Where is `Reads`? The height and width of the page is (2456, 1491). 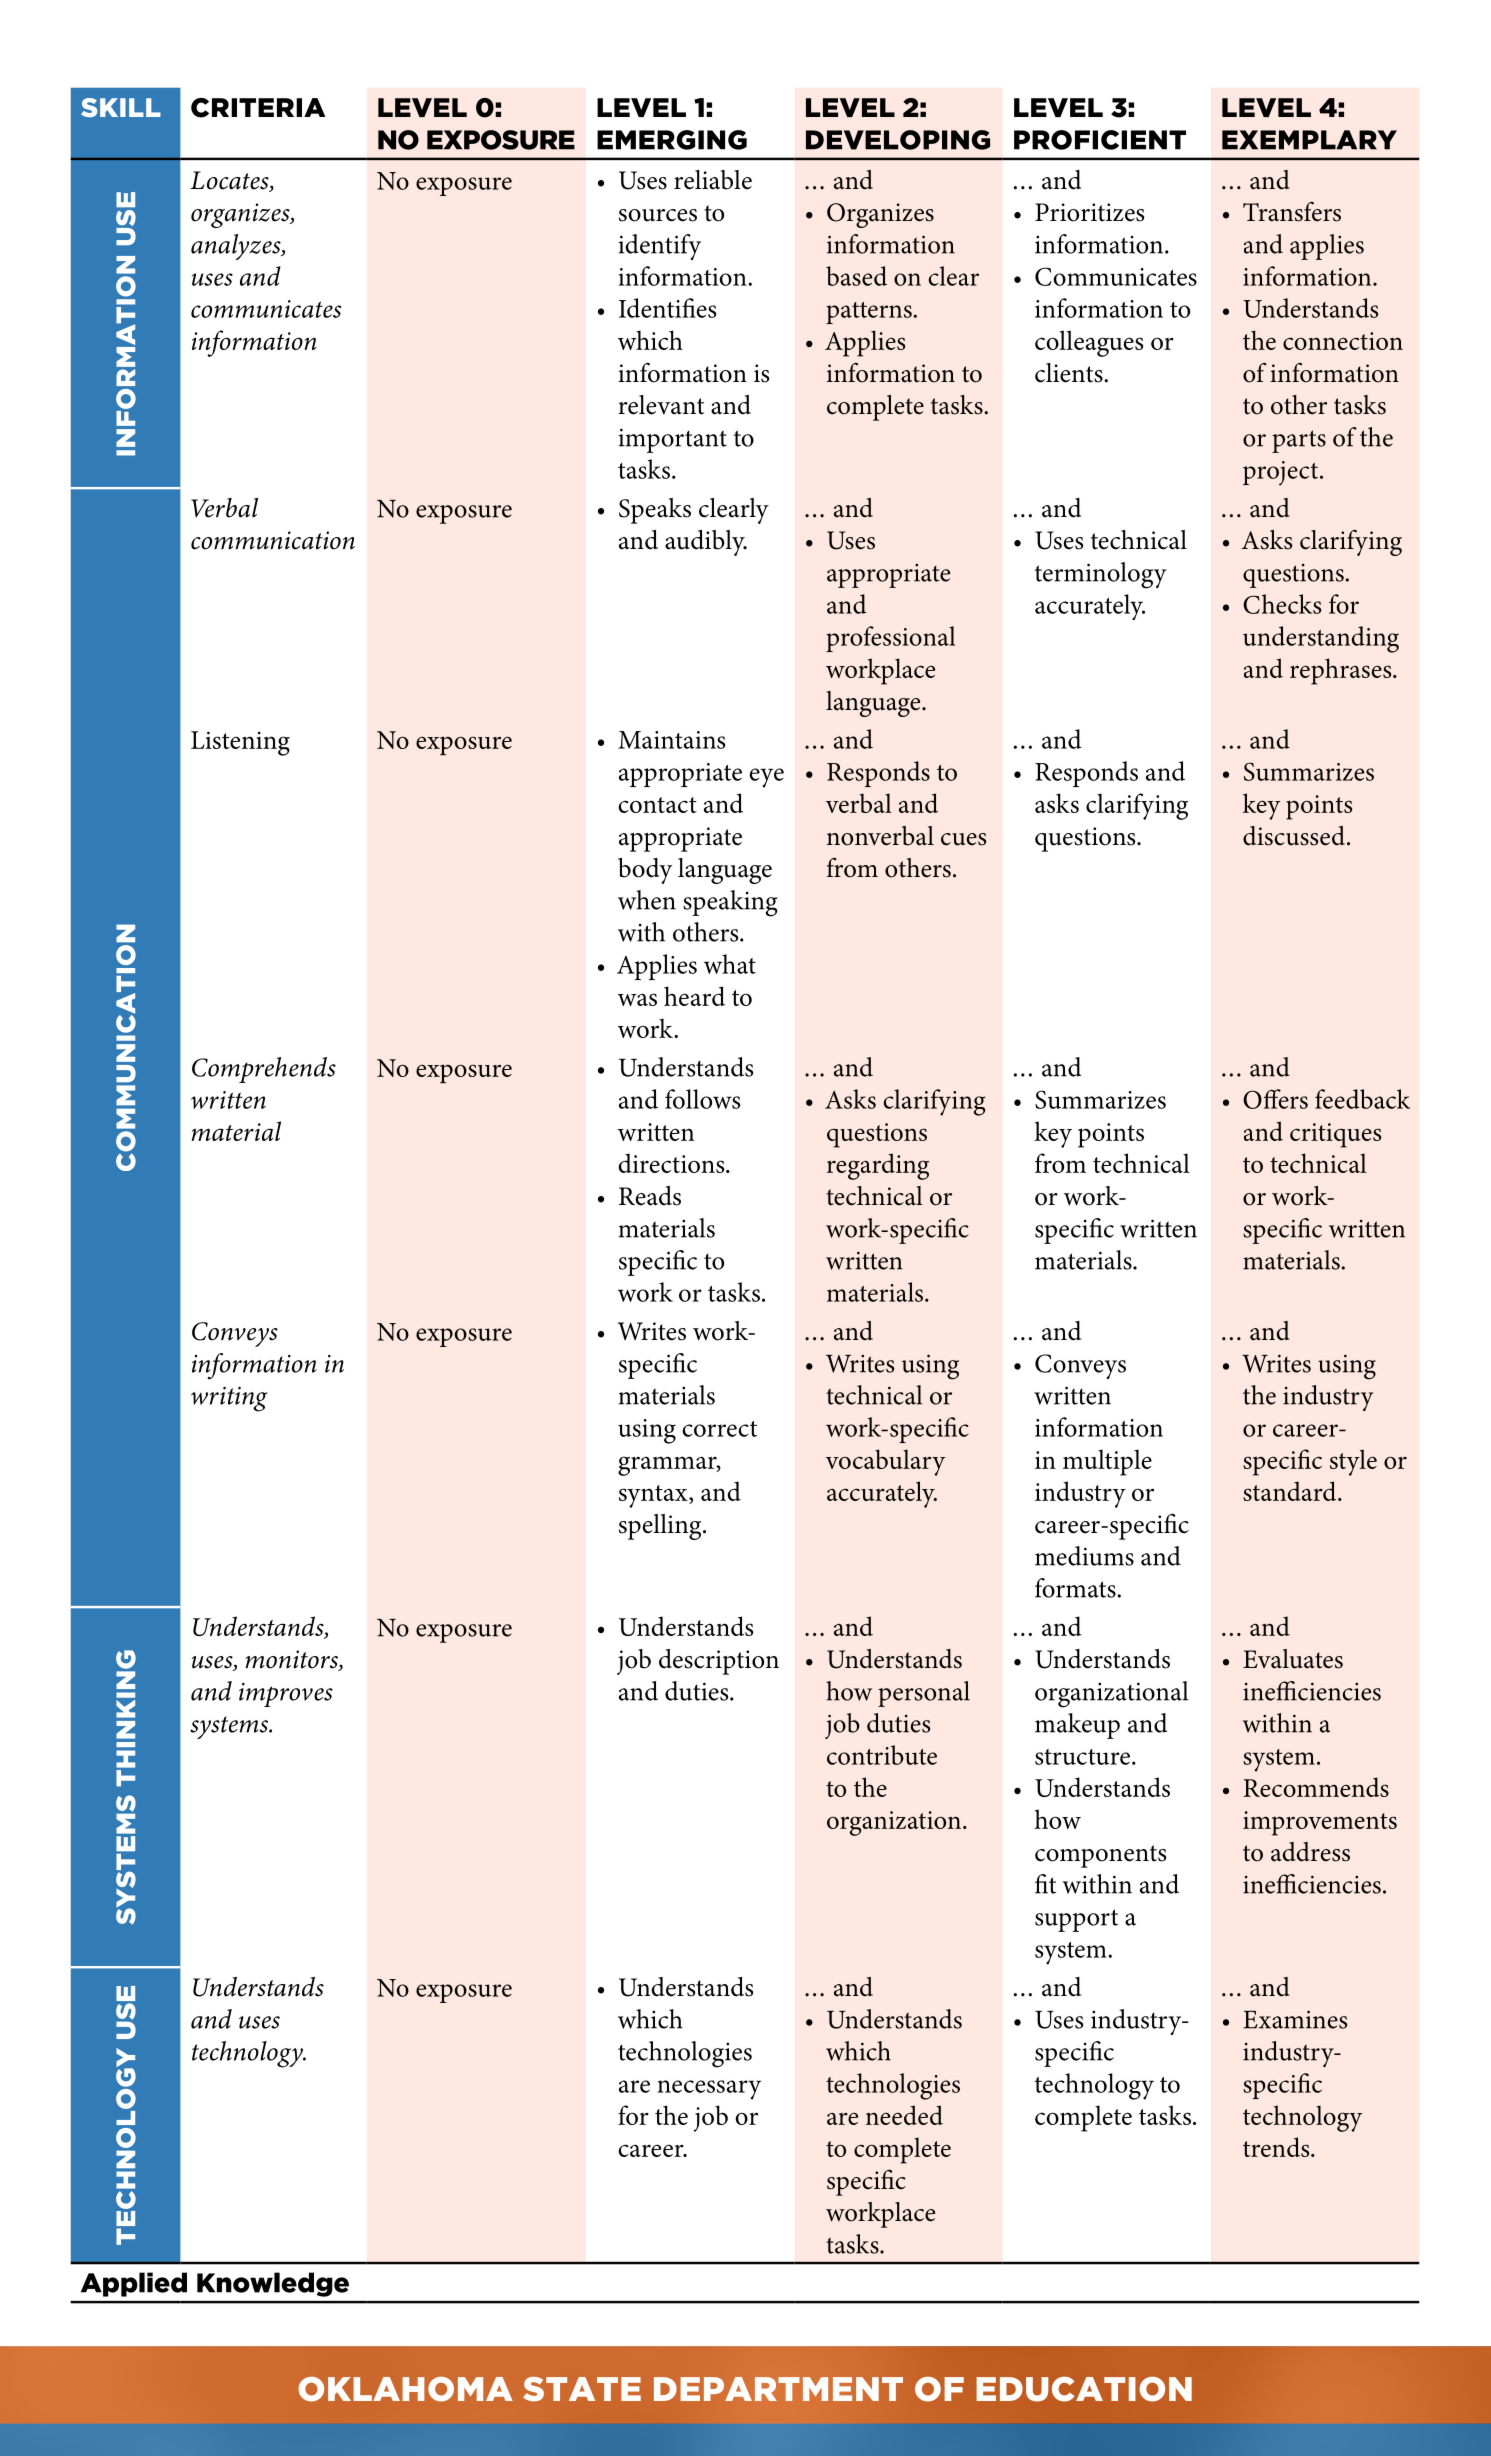 Reads is located at coordinates (650, 1196).
